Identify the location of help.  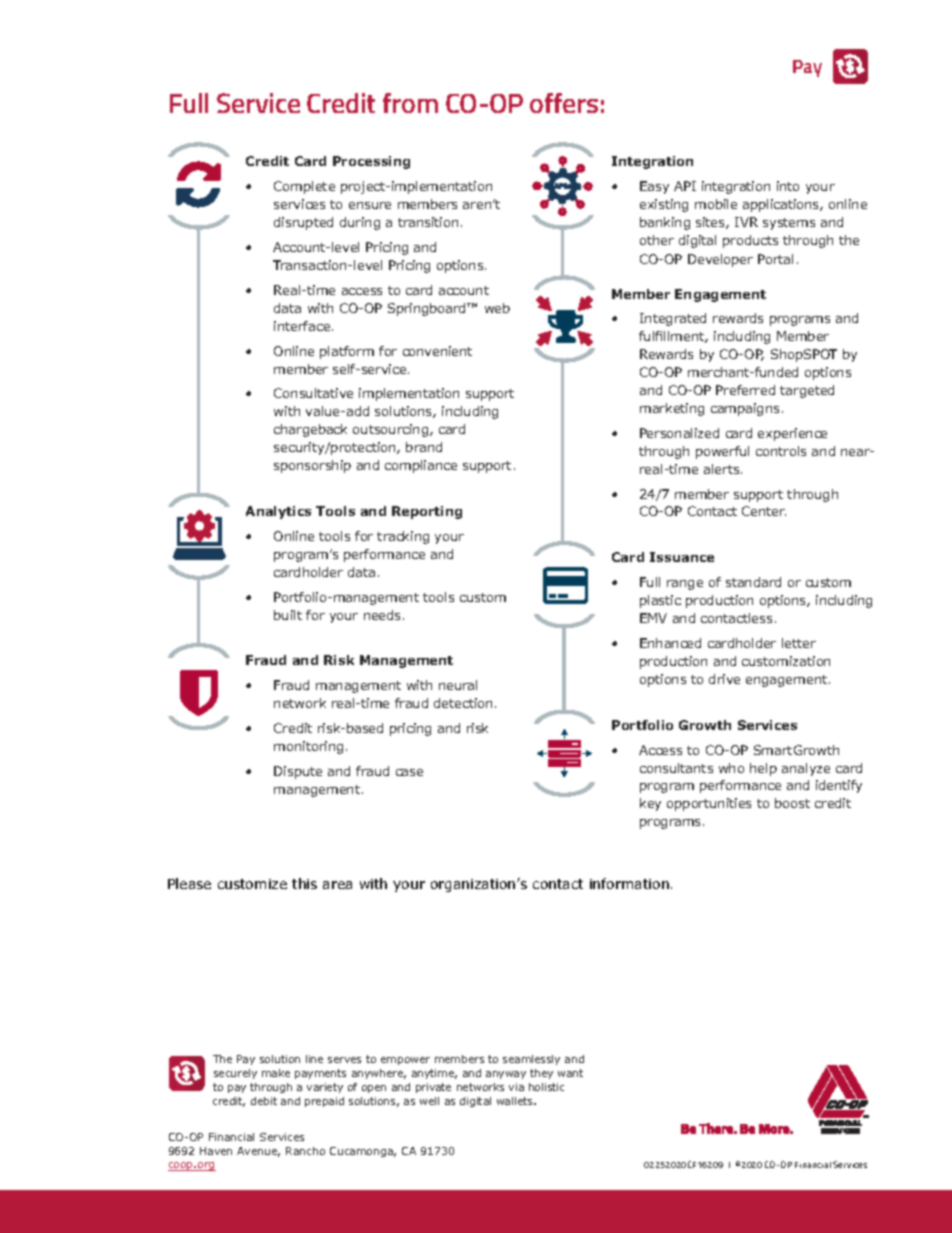
(763, 769).
